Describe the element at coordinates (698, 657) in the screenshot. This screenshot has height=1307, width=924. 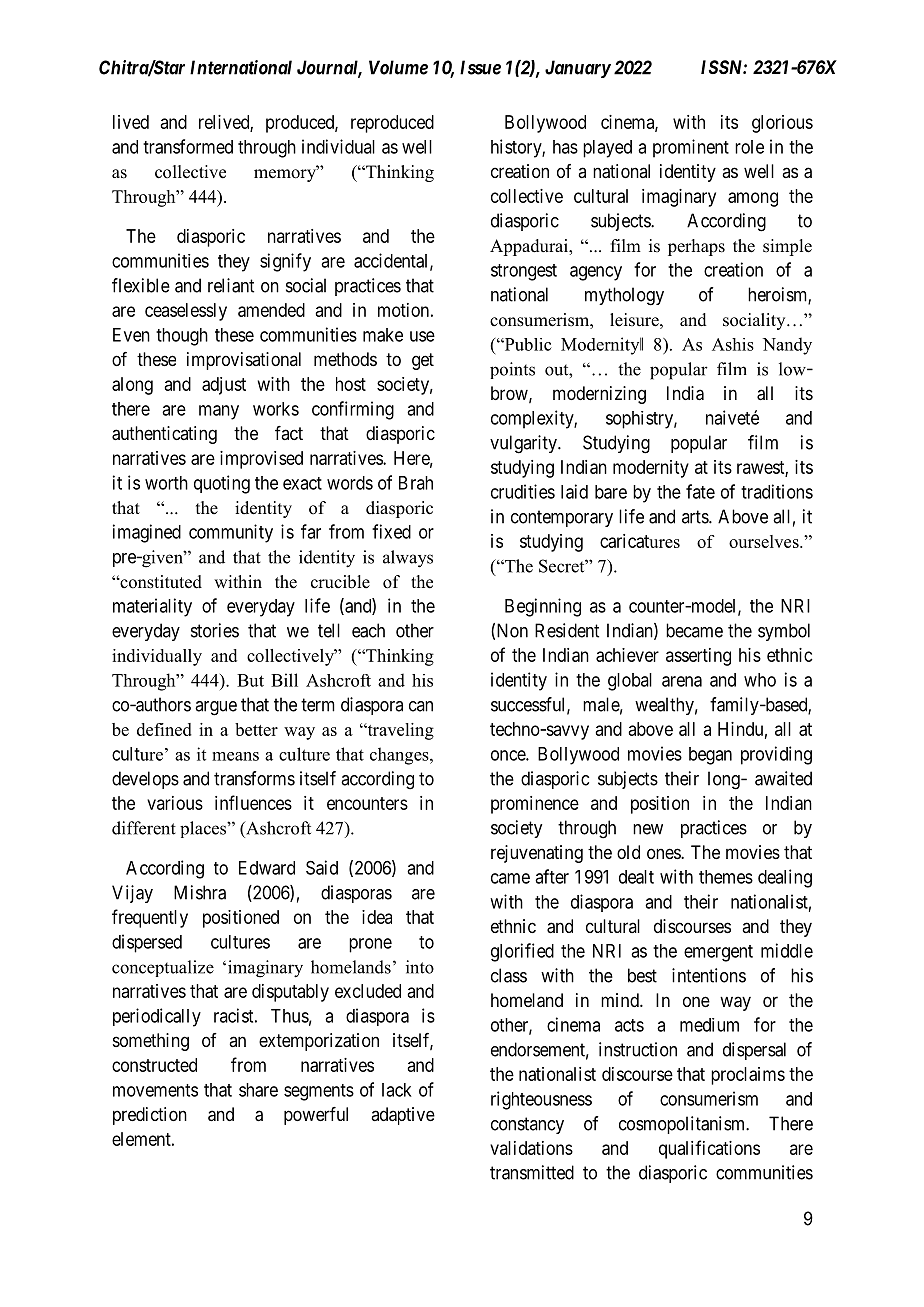
I see `asserting` at that location.
